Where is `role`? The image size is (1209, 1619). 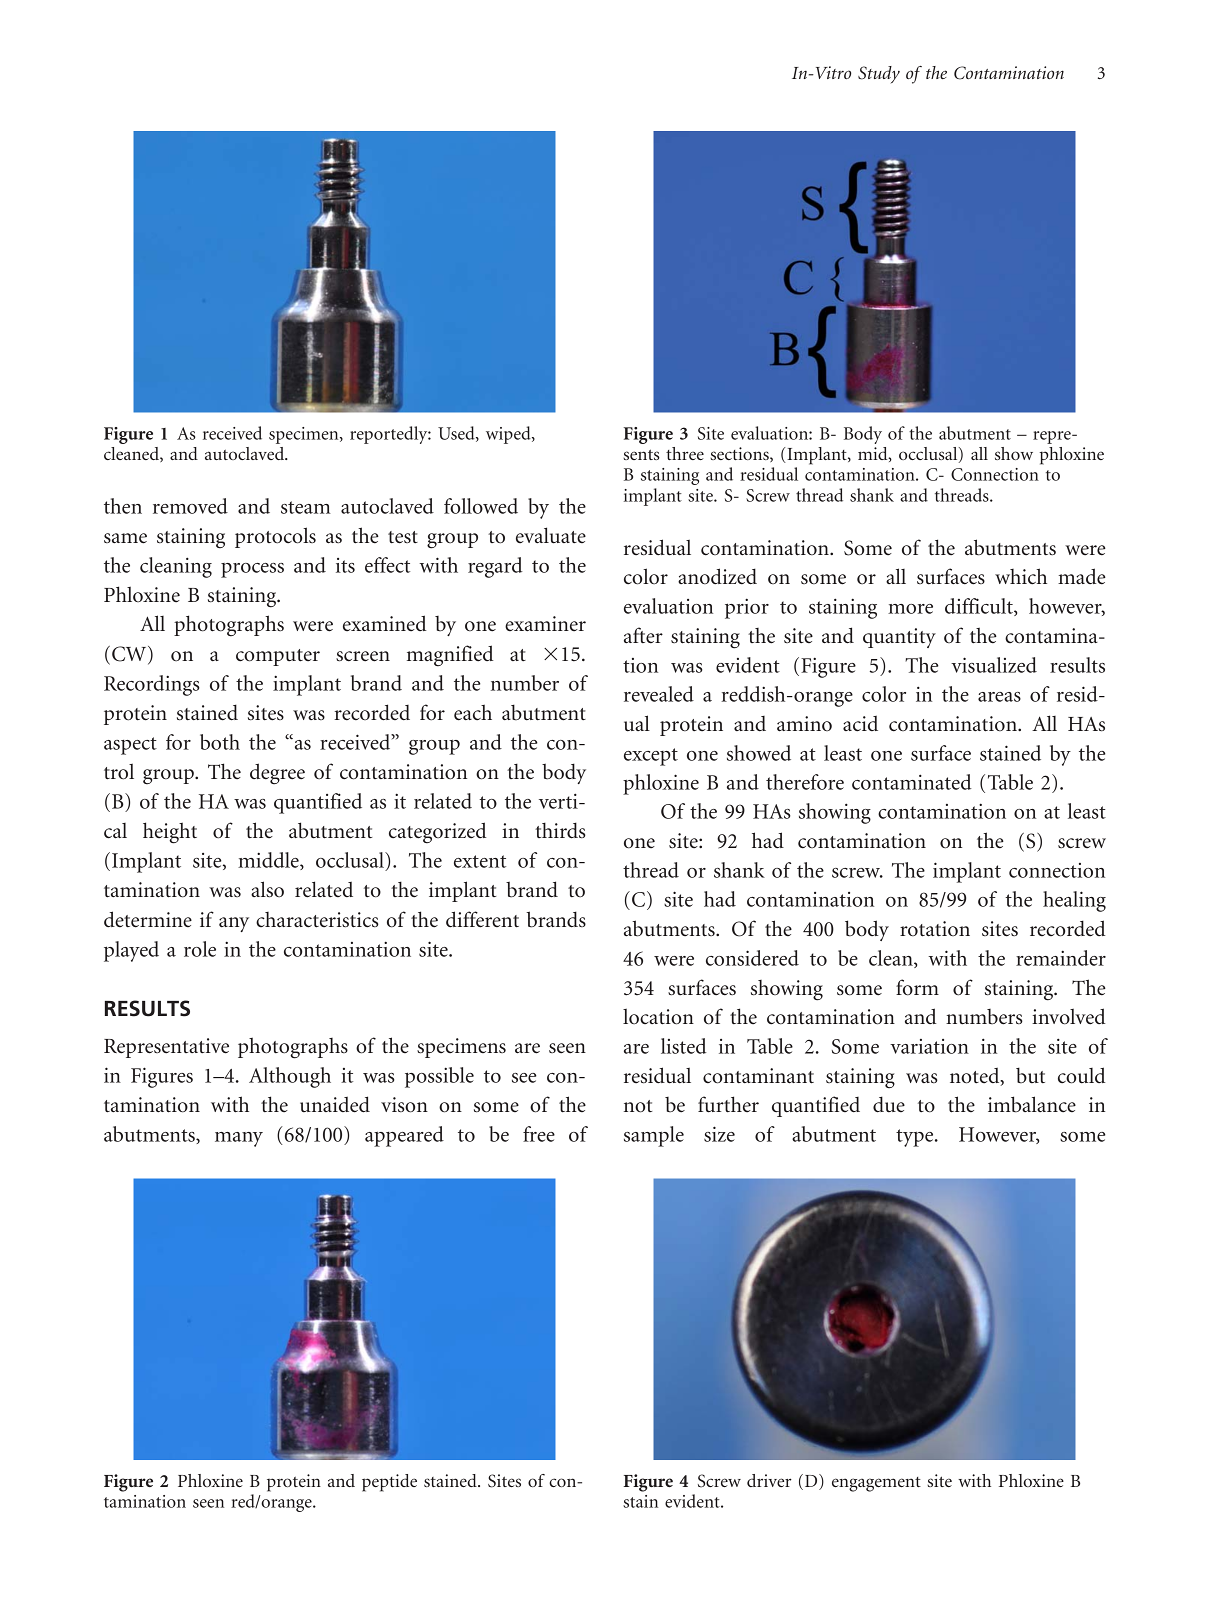
role is located at coordinates (200, 949).
